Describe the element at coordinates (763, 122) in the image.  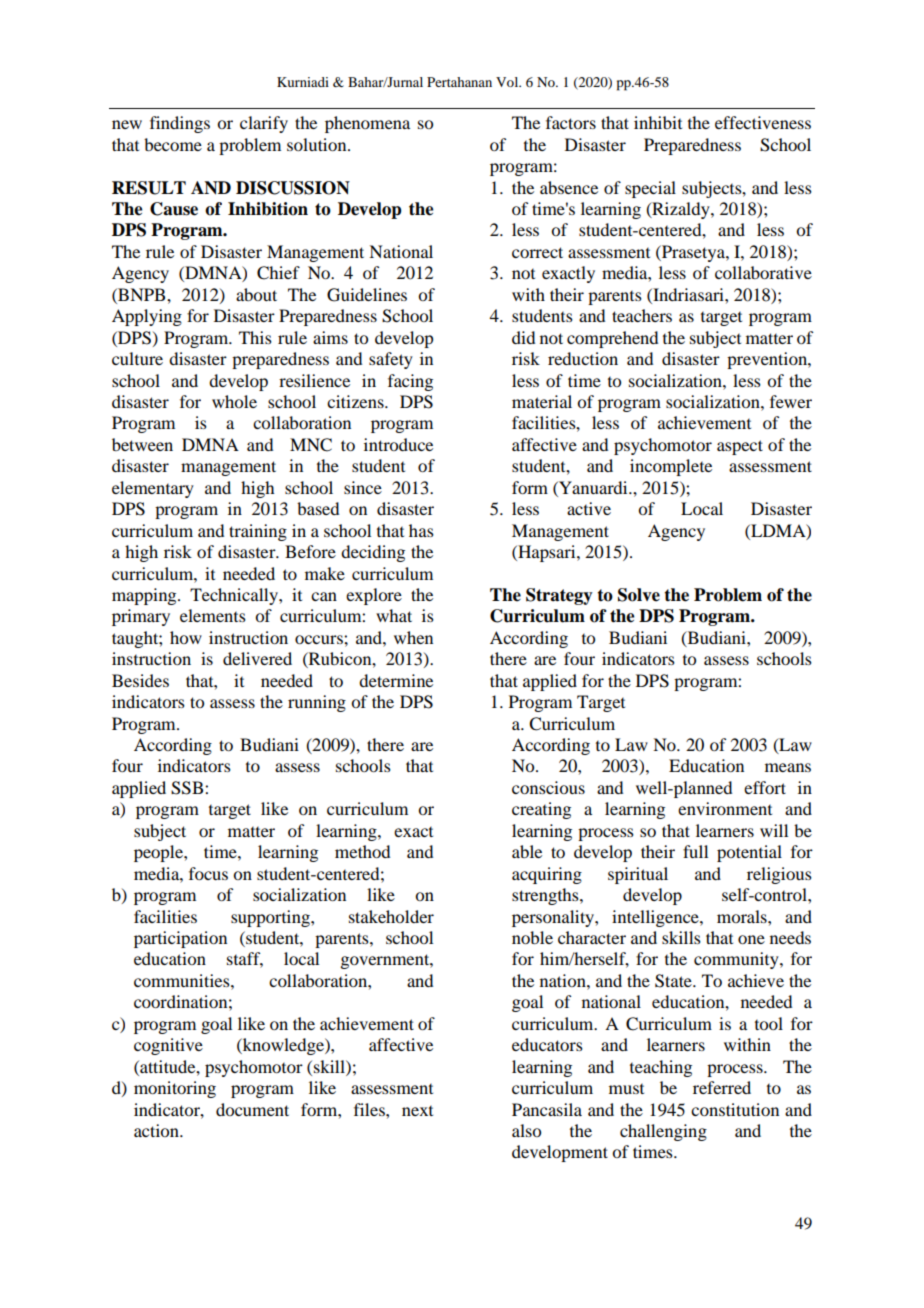
I see `effectiveness` at that location.
